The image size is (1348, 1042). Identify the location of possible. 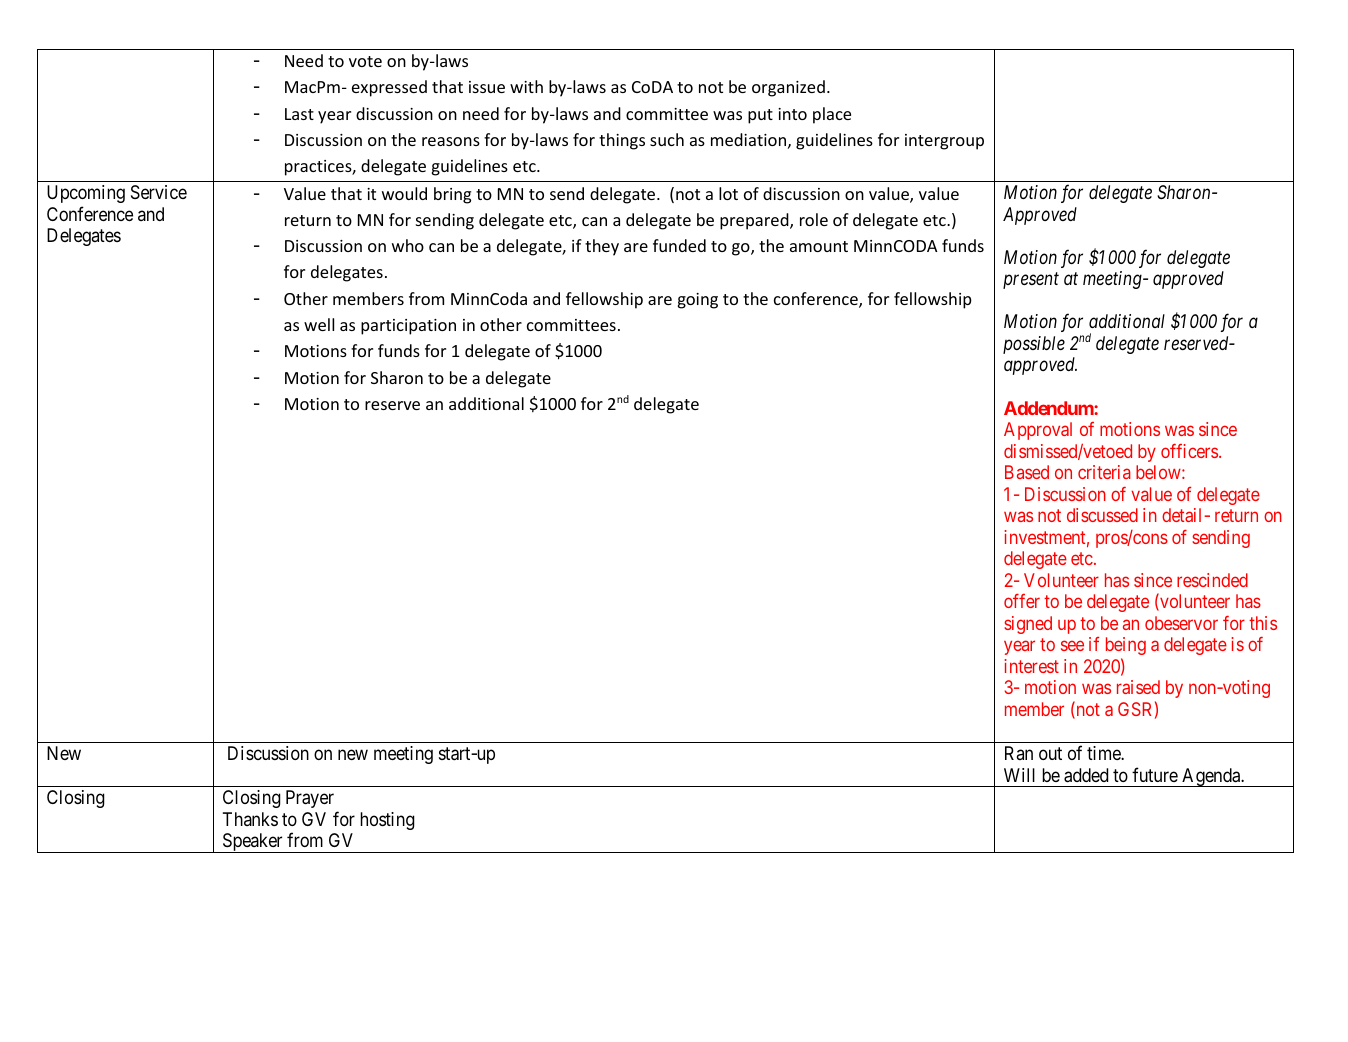
(1034, 345).
